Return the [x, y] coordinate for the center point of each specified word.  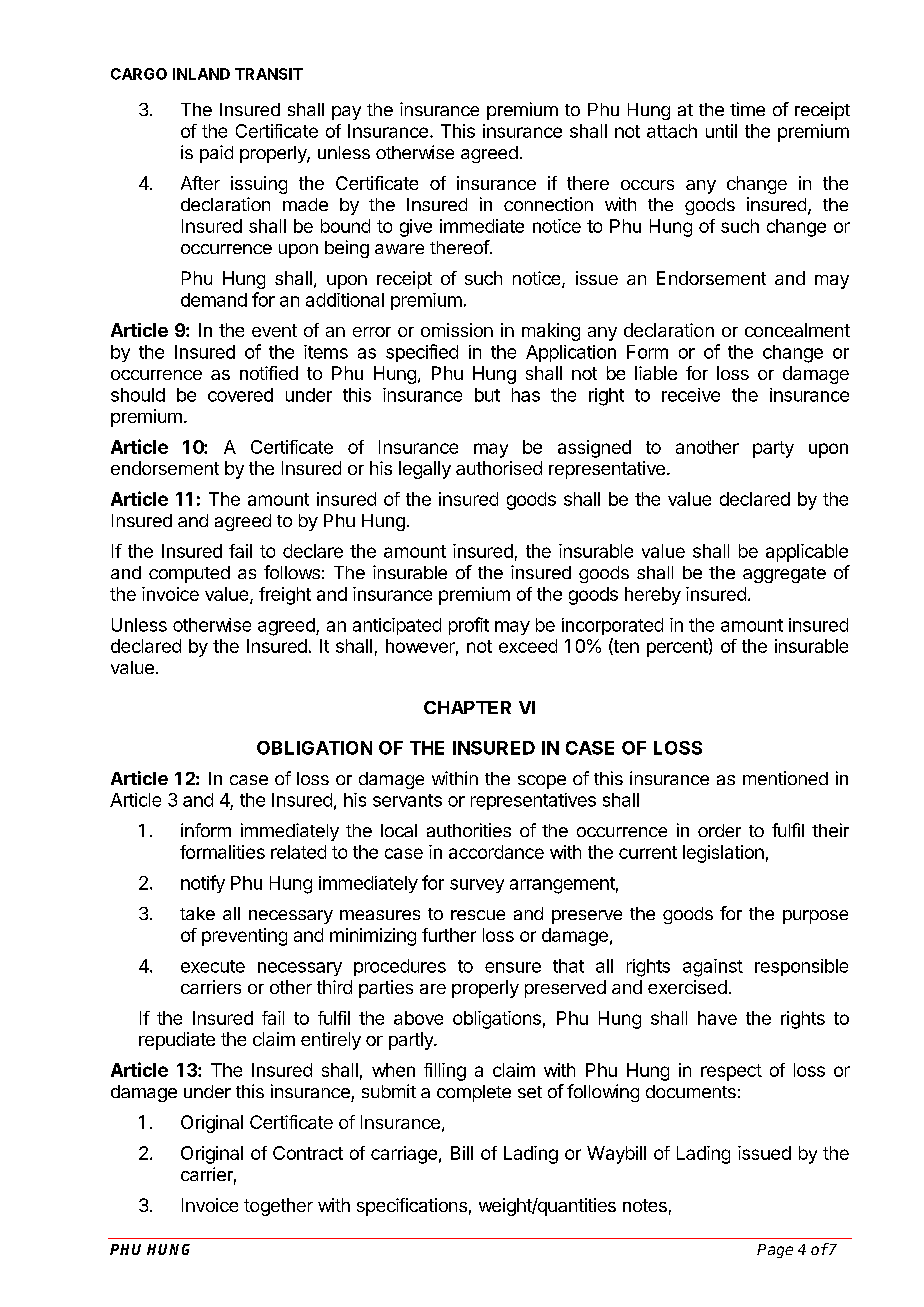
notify [203, 884]
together [278, 1207]
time [747, 109]
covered [240, 395]
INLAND [201, 74]
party [773, 449]
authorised [499, 468]
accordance [496, 852]
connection [548, 204]
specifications [412, 1207]
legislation [723, 854]
